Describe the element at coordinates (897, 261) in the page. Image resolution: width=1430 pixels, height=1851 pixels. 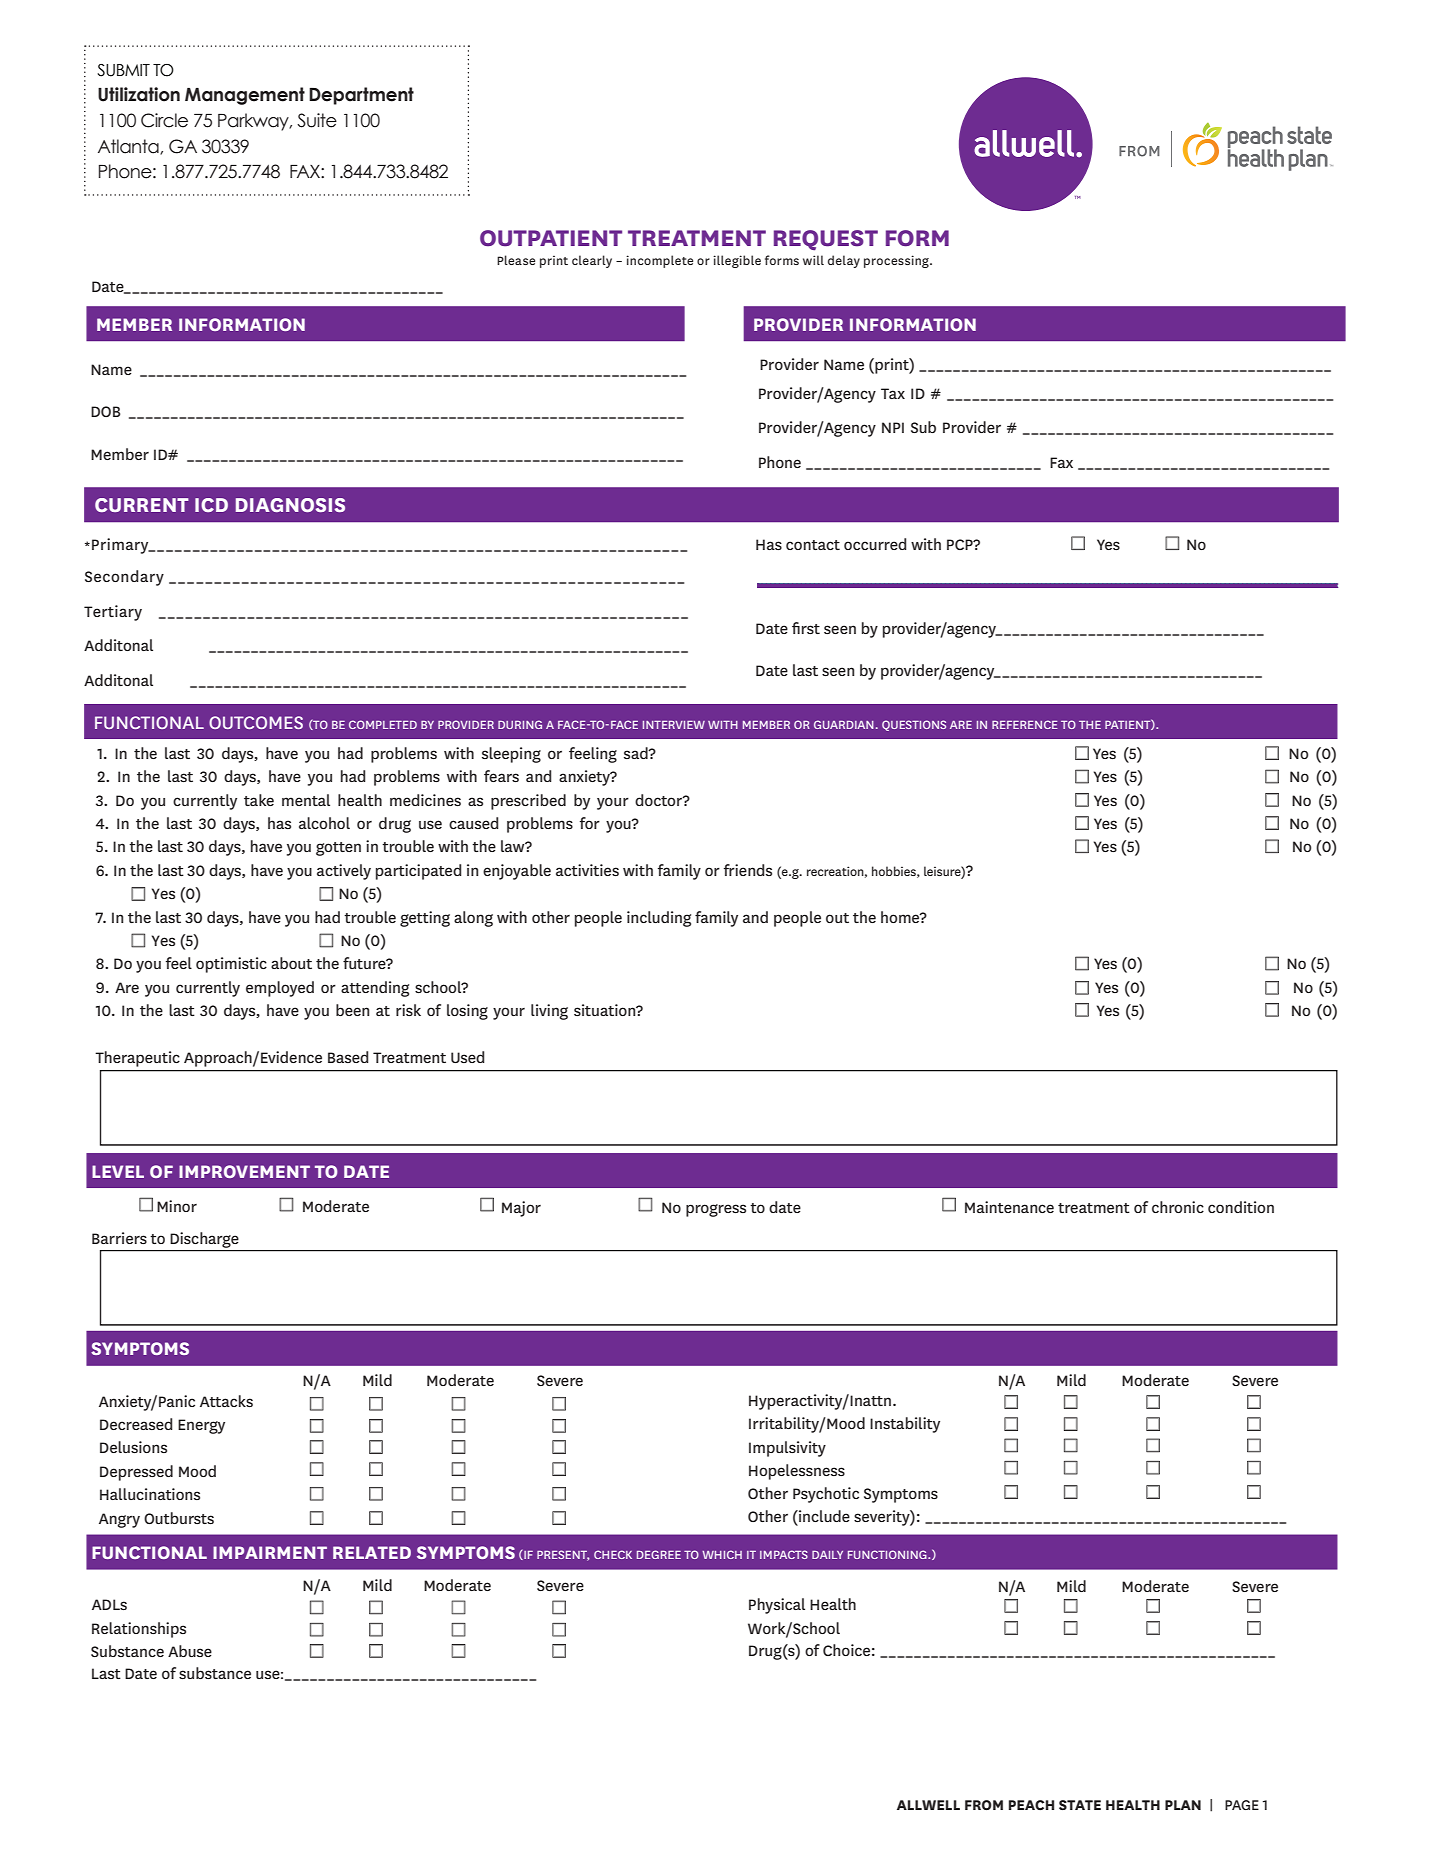
I see `processing` at that location.
